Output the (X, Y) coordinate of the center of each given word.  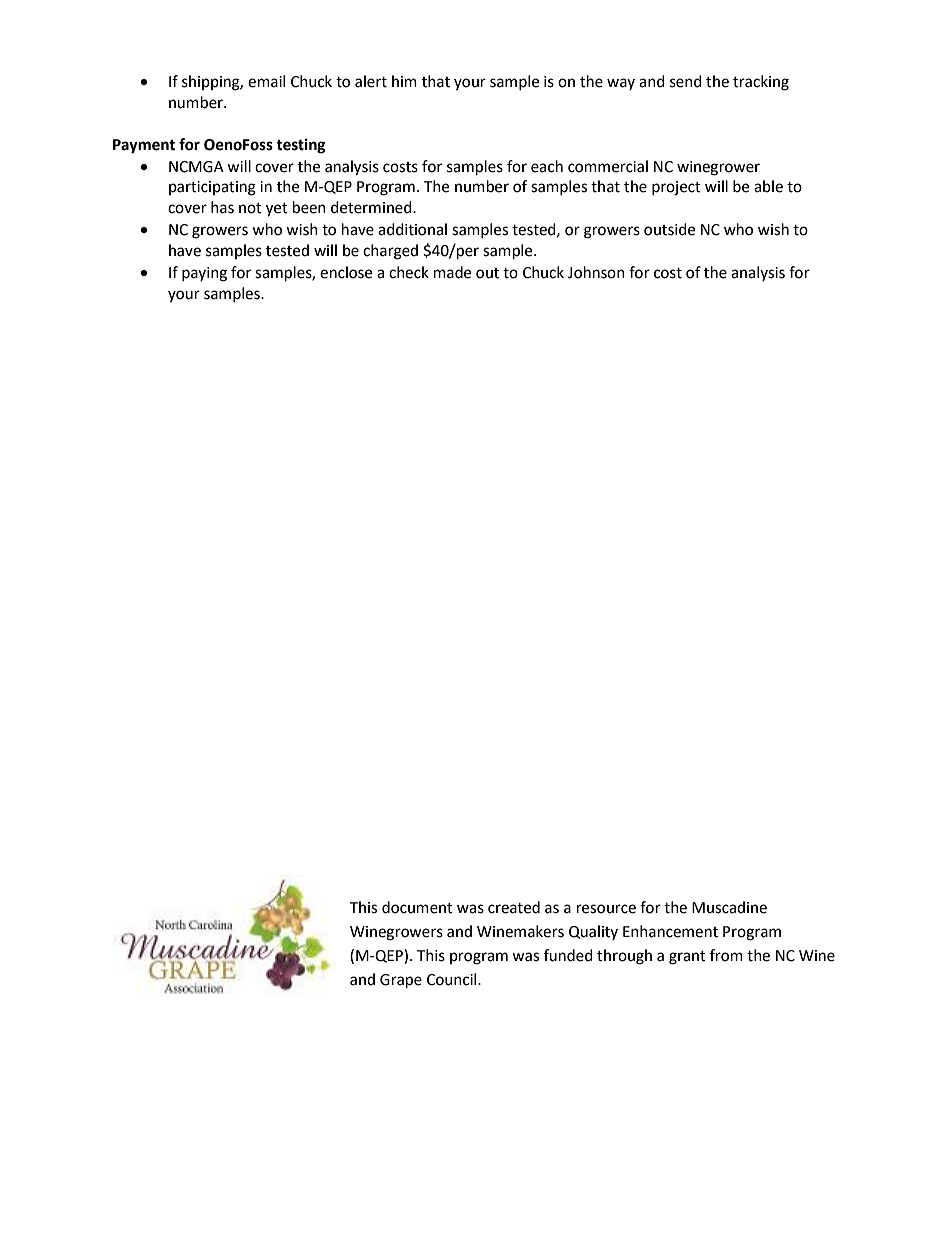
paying (204, 274)
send (686, 81)
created (514, 907)
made (452, 272)
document (417, 907)
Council (453, 979)
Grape (401, 981)
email (266, 81)
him (404, 81)
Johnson (596, 272)
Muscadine (729, 907)
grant (687, 958)
